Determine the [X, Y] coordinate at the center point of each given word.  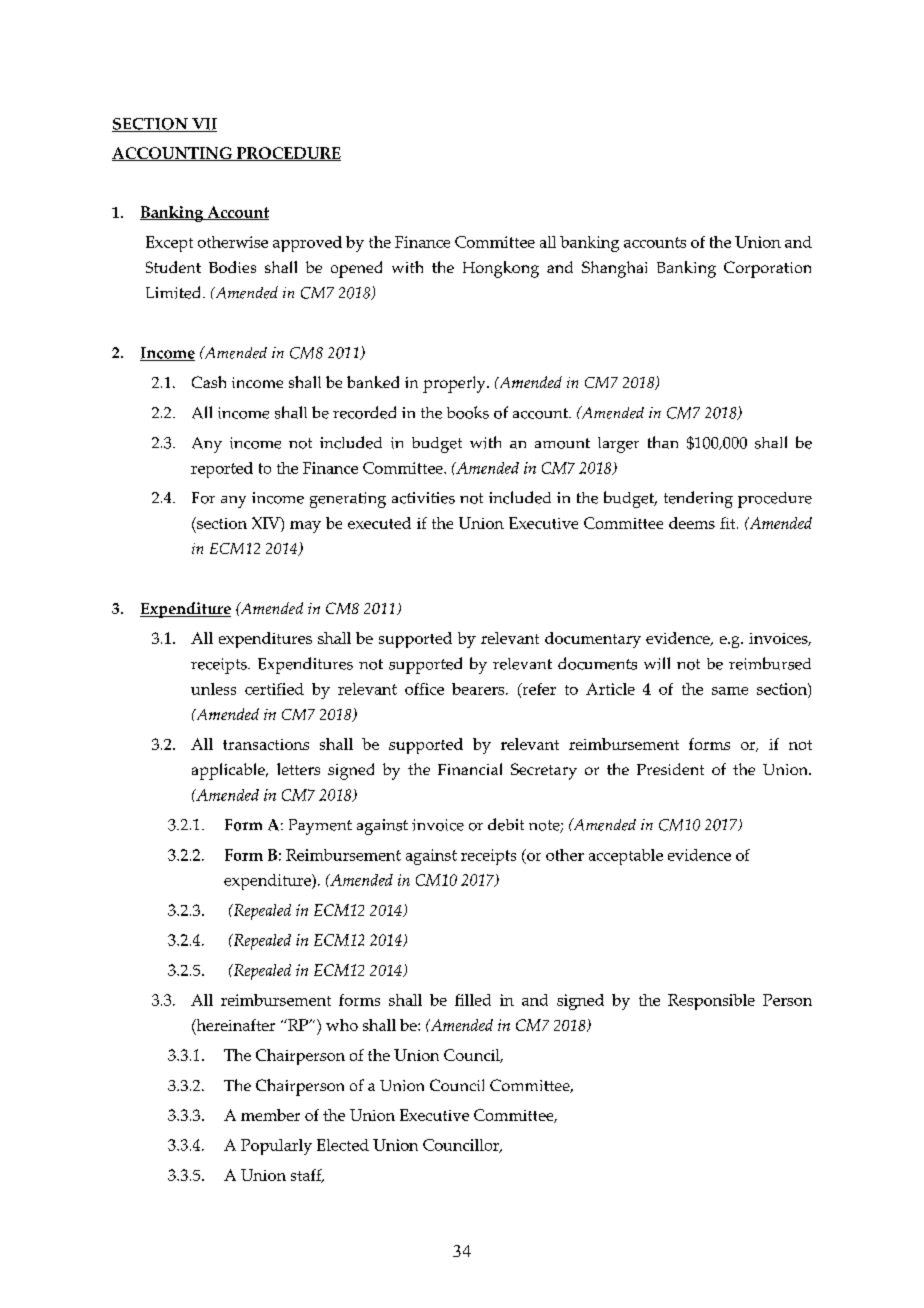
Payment [320, 827]
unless [213, 689]
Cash [209, 382]
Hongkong [501, 269]
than [663, 442]
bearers [479, 689]
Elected [343, 1145]
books [468, 412]
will [657, 663]
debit [506, 824]
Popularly [276, 1147]
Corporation [767, 269]
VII [203, 125]
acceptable [626, 857]
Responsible [711, 1002]
